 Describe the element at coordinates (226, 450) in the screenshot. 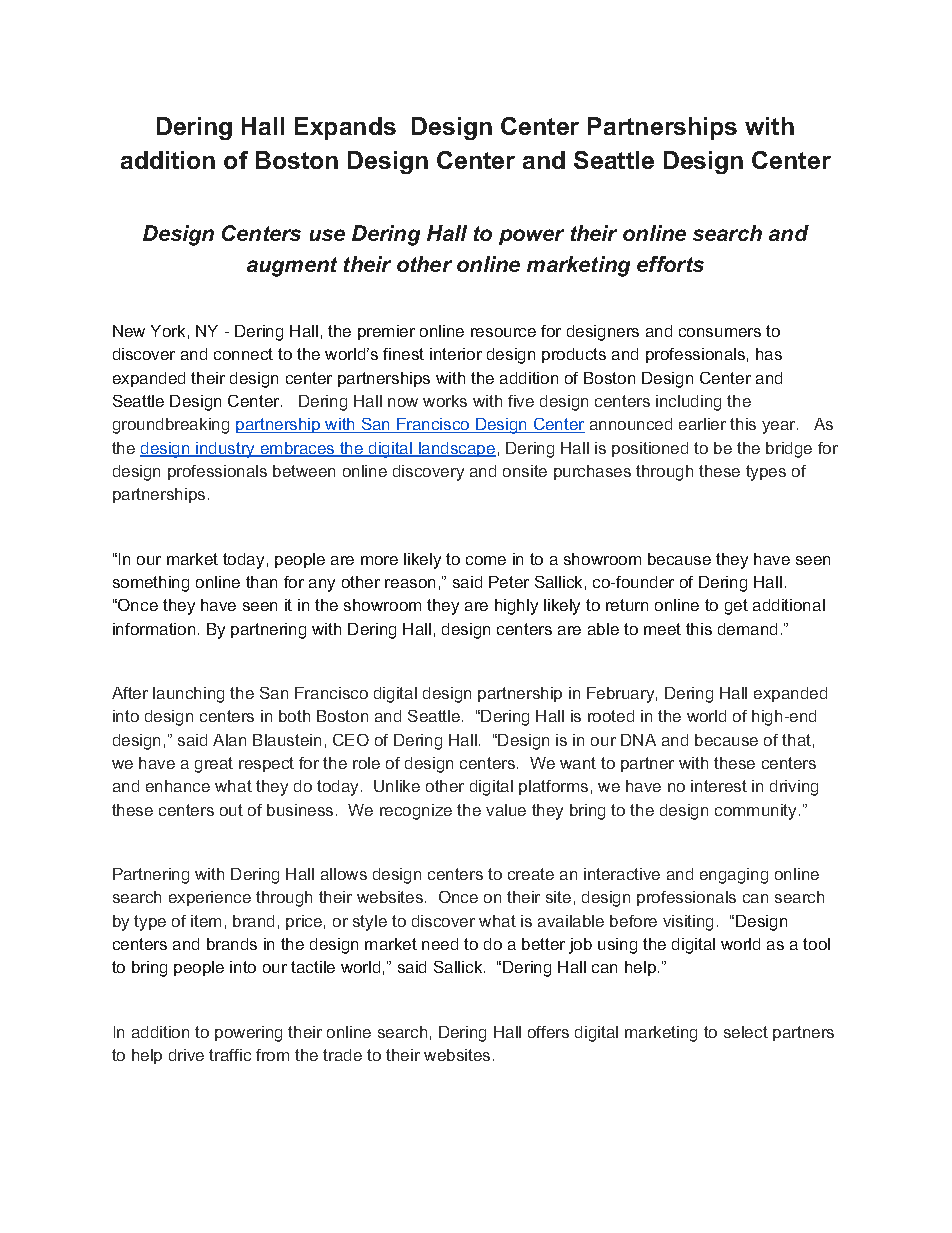

I see `industry` at that location.
